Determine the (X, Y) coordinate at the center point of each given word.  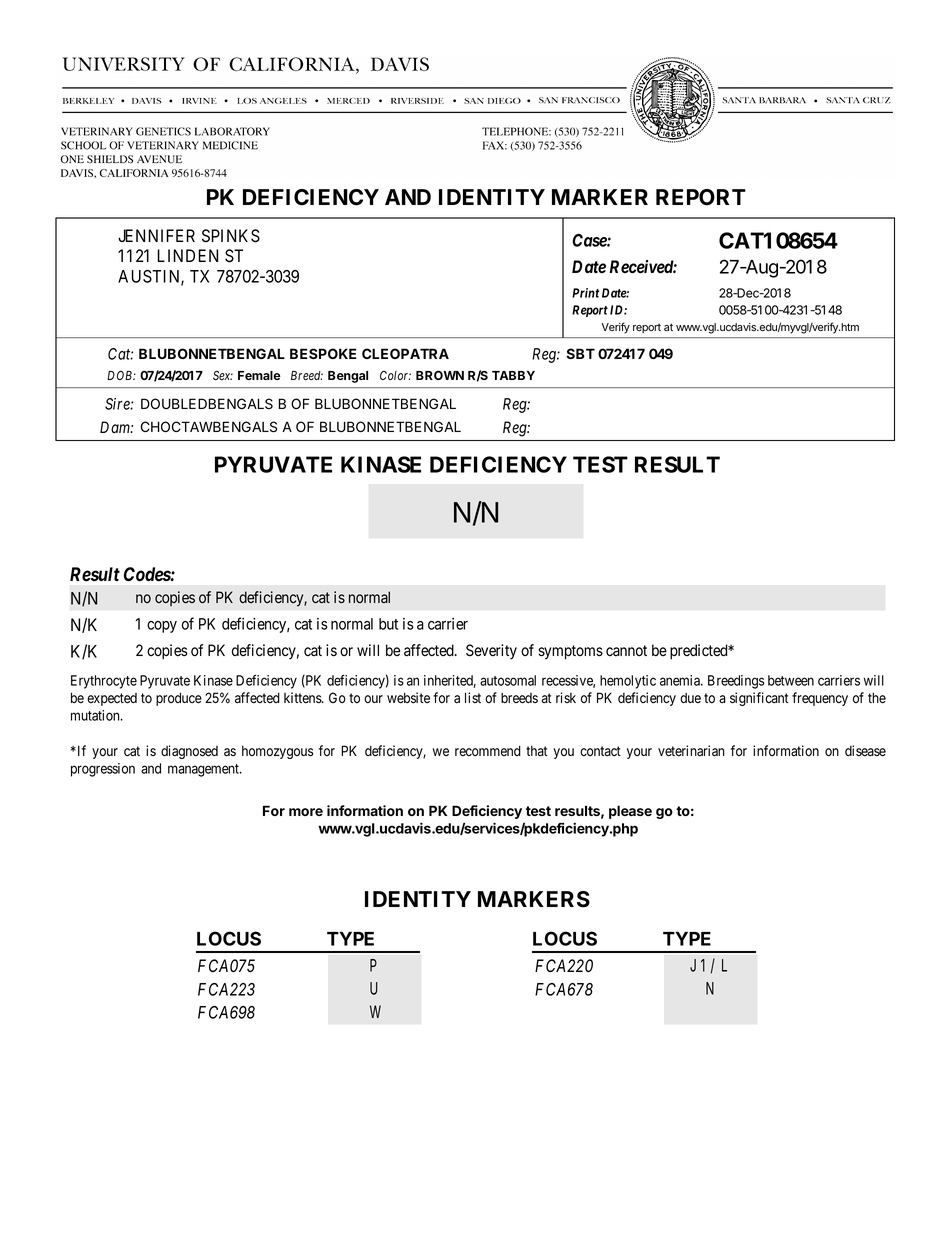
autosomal (508, 680)
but (388, 624)
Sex (223, 375)
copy (162, 627)
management (204, 770)
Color (395, 375)
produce (179, 699)
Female (259, 375)
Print (586, 293)
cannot (626, 651)
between (791, 680)
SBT (580, 353)
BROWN (440, 375)
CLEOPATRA (405, 353)
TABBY (513, 375)
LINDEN (187, 255)
